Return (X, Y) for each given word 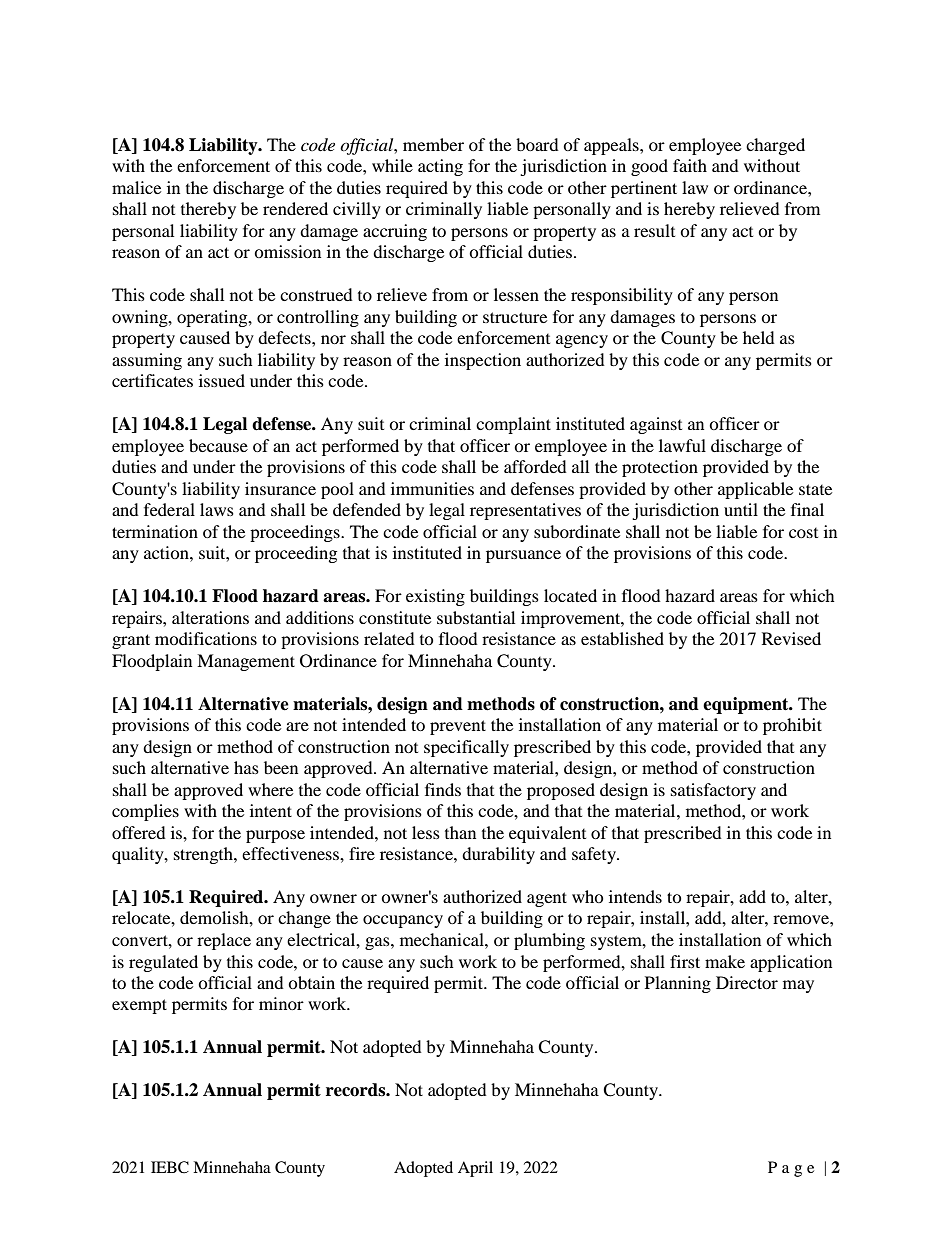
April (475, 1169)
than (460, 832)
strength (204, 855)
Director (747, 982)
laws (217, 509)
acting (440, 167)
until (741, 509)
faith (690, 165)
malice (136, 187)
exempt (139, 1006)
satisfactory (713, 791)
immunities (432, 488)
